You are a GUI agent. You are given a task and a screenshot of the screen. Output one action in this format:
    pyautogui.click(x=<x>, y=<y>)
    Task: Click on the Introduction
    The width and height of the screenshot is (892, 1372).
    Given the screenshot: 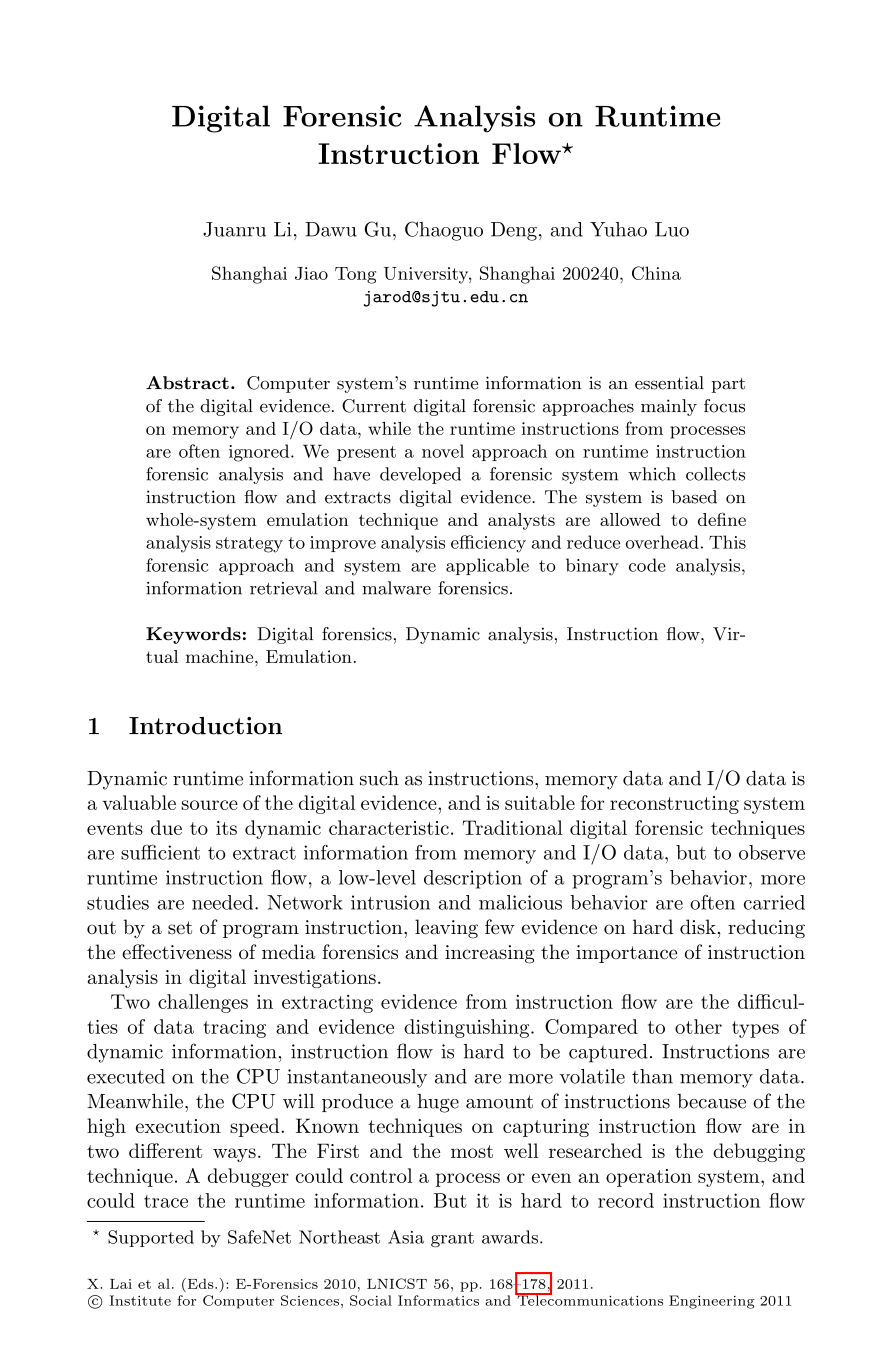 What is the action you would take?
    pyautogui.click(x=205, y=726)
